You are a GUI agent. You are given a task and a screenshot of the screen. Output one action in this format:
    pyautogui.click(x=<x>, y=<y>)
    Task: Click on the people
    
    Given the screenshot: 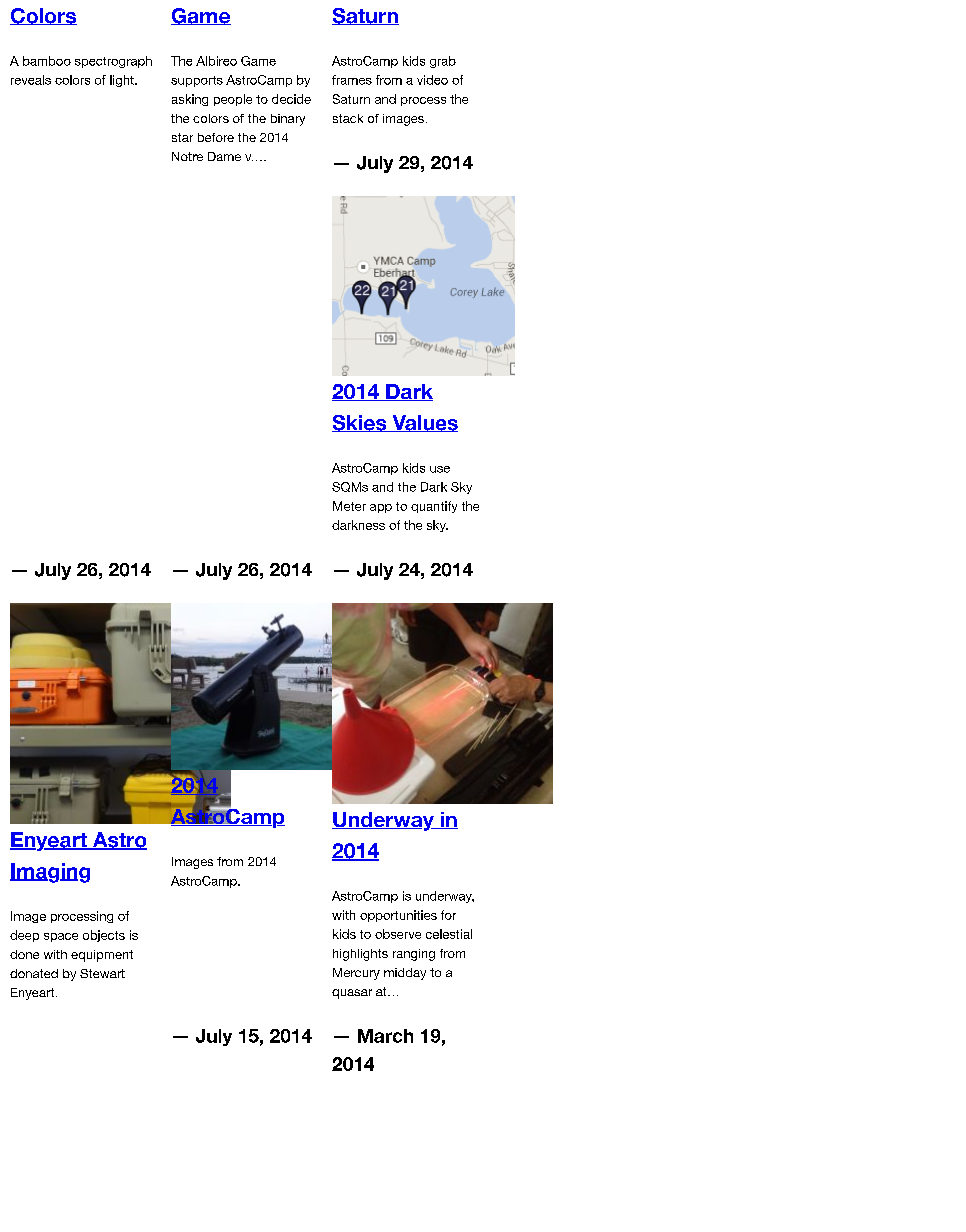 What is the action you would take?
    pyautogui.click(x=233, y=100)
